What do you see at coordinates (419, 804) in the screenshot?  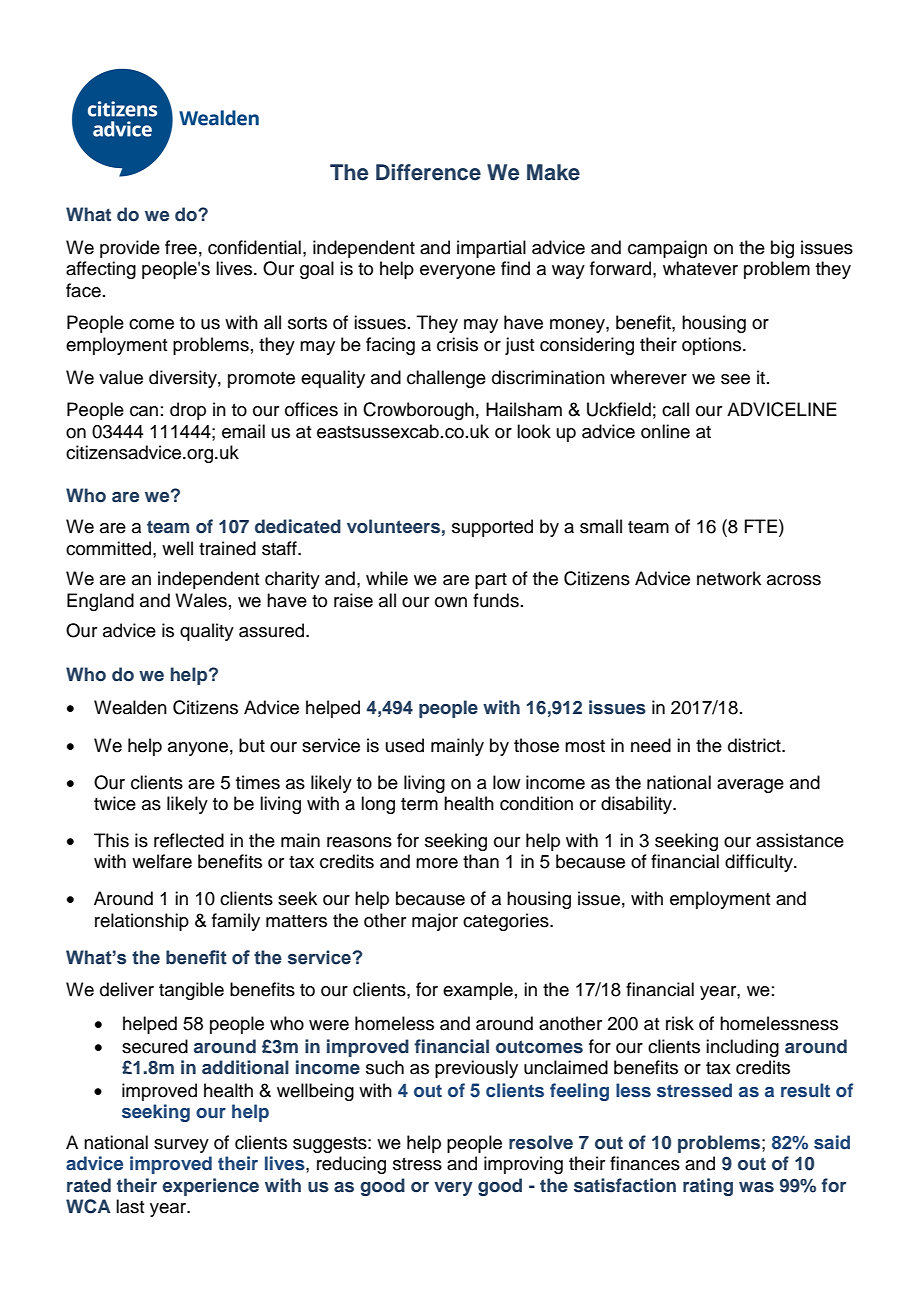 I see `term` at bounding box center [419, 804].
